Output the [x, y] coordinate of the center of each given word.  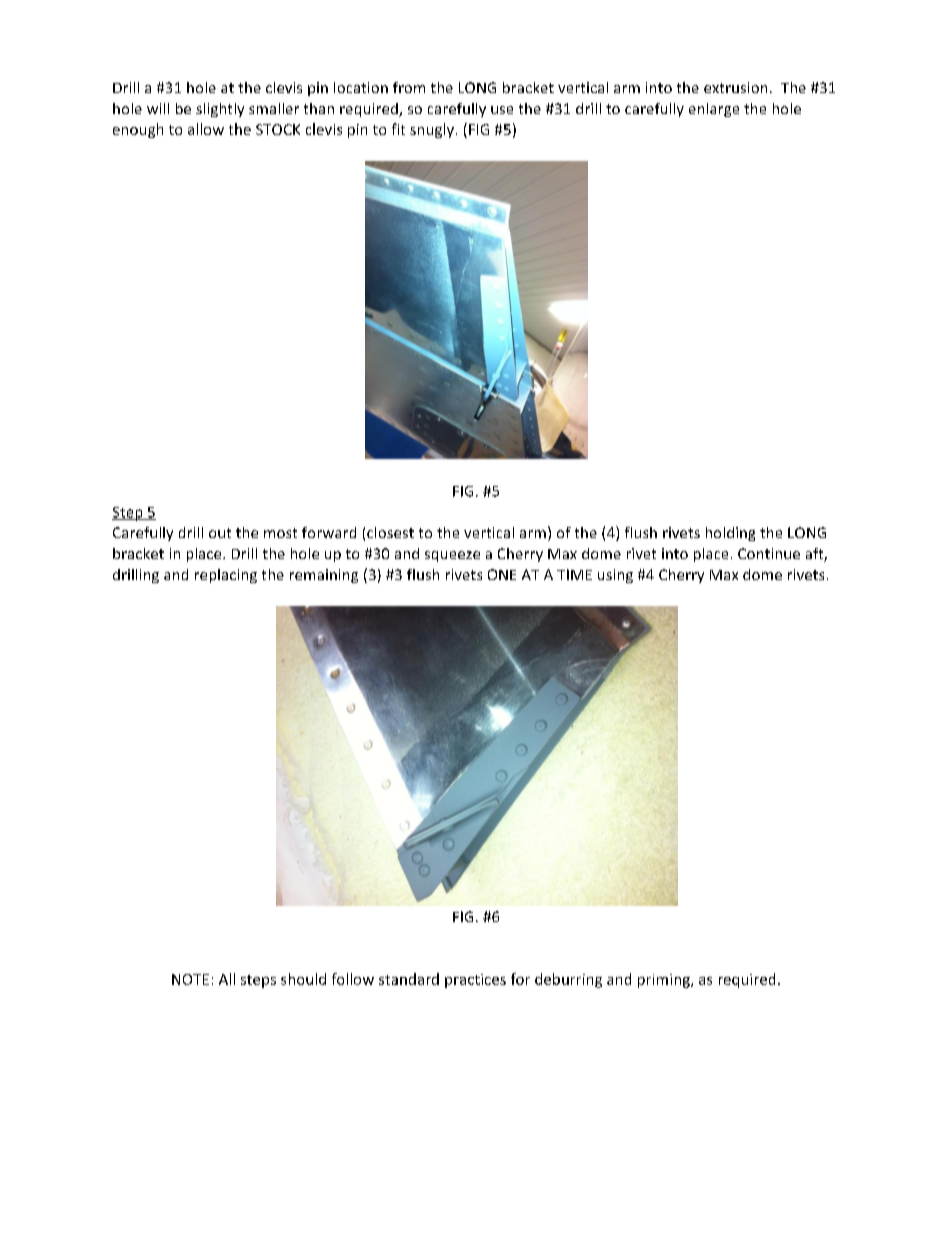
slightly [220, 110]
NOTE [190, 979]
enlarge [714, 110]
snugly [432, 130]
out [220, 533]
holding [730, 534]
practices [475, 981]
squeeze [452, 556]
